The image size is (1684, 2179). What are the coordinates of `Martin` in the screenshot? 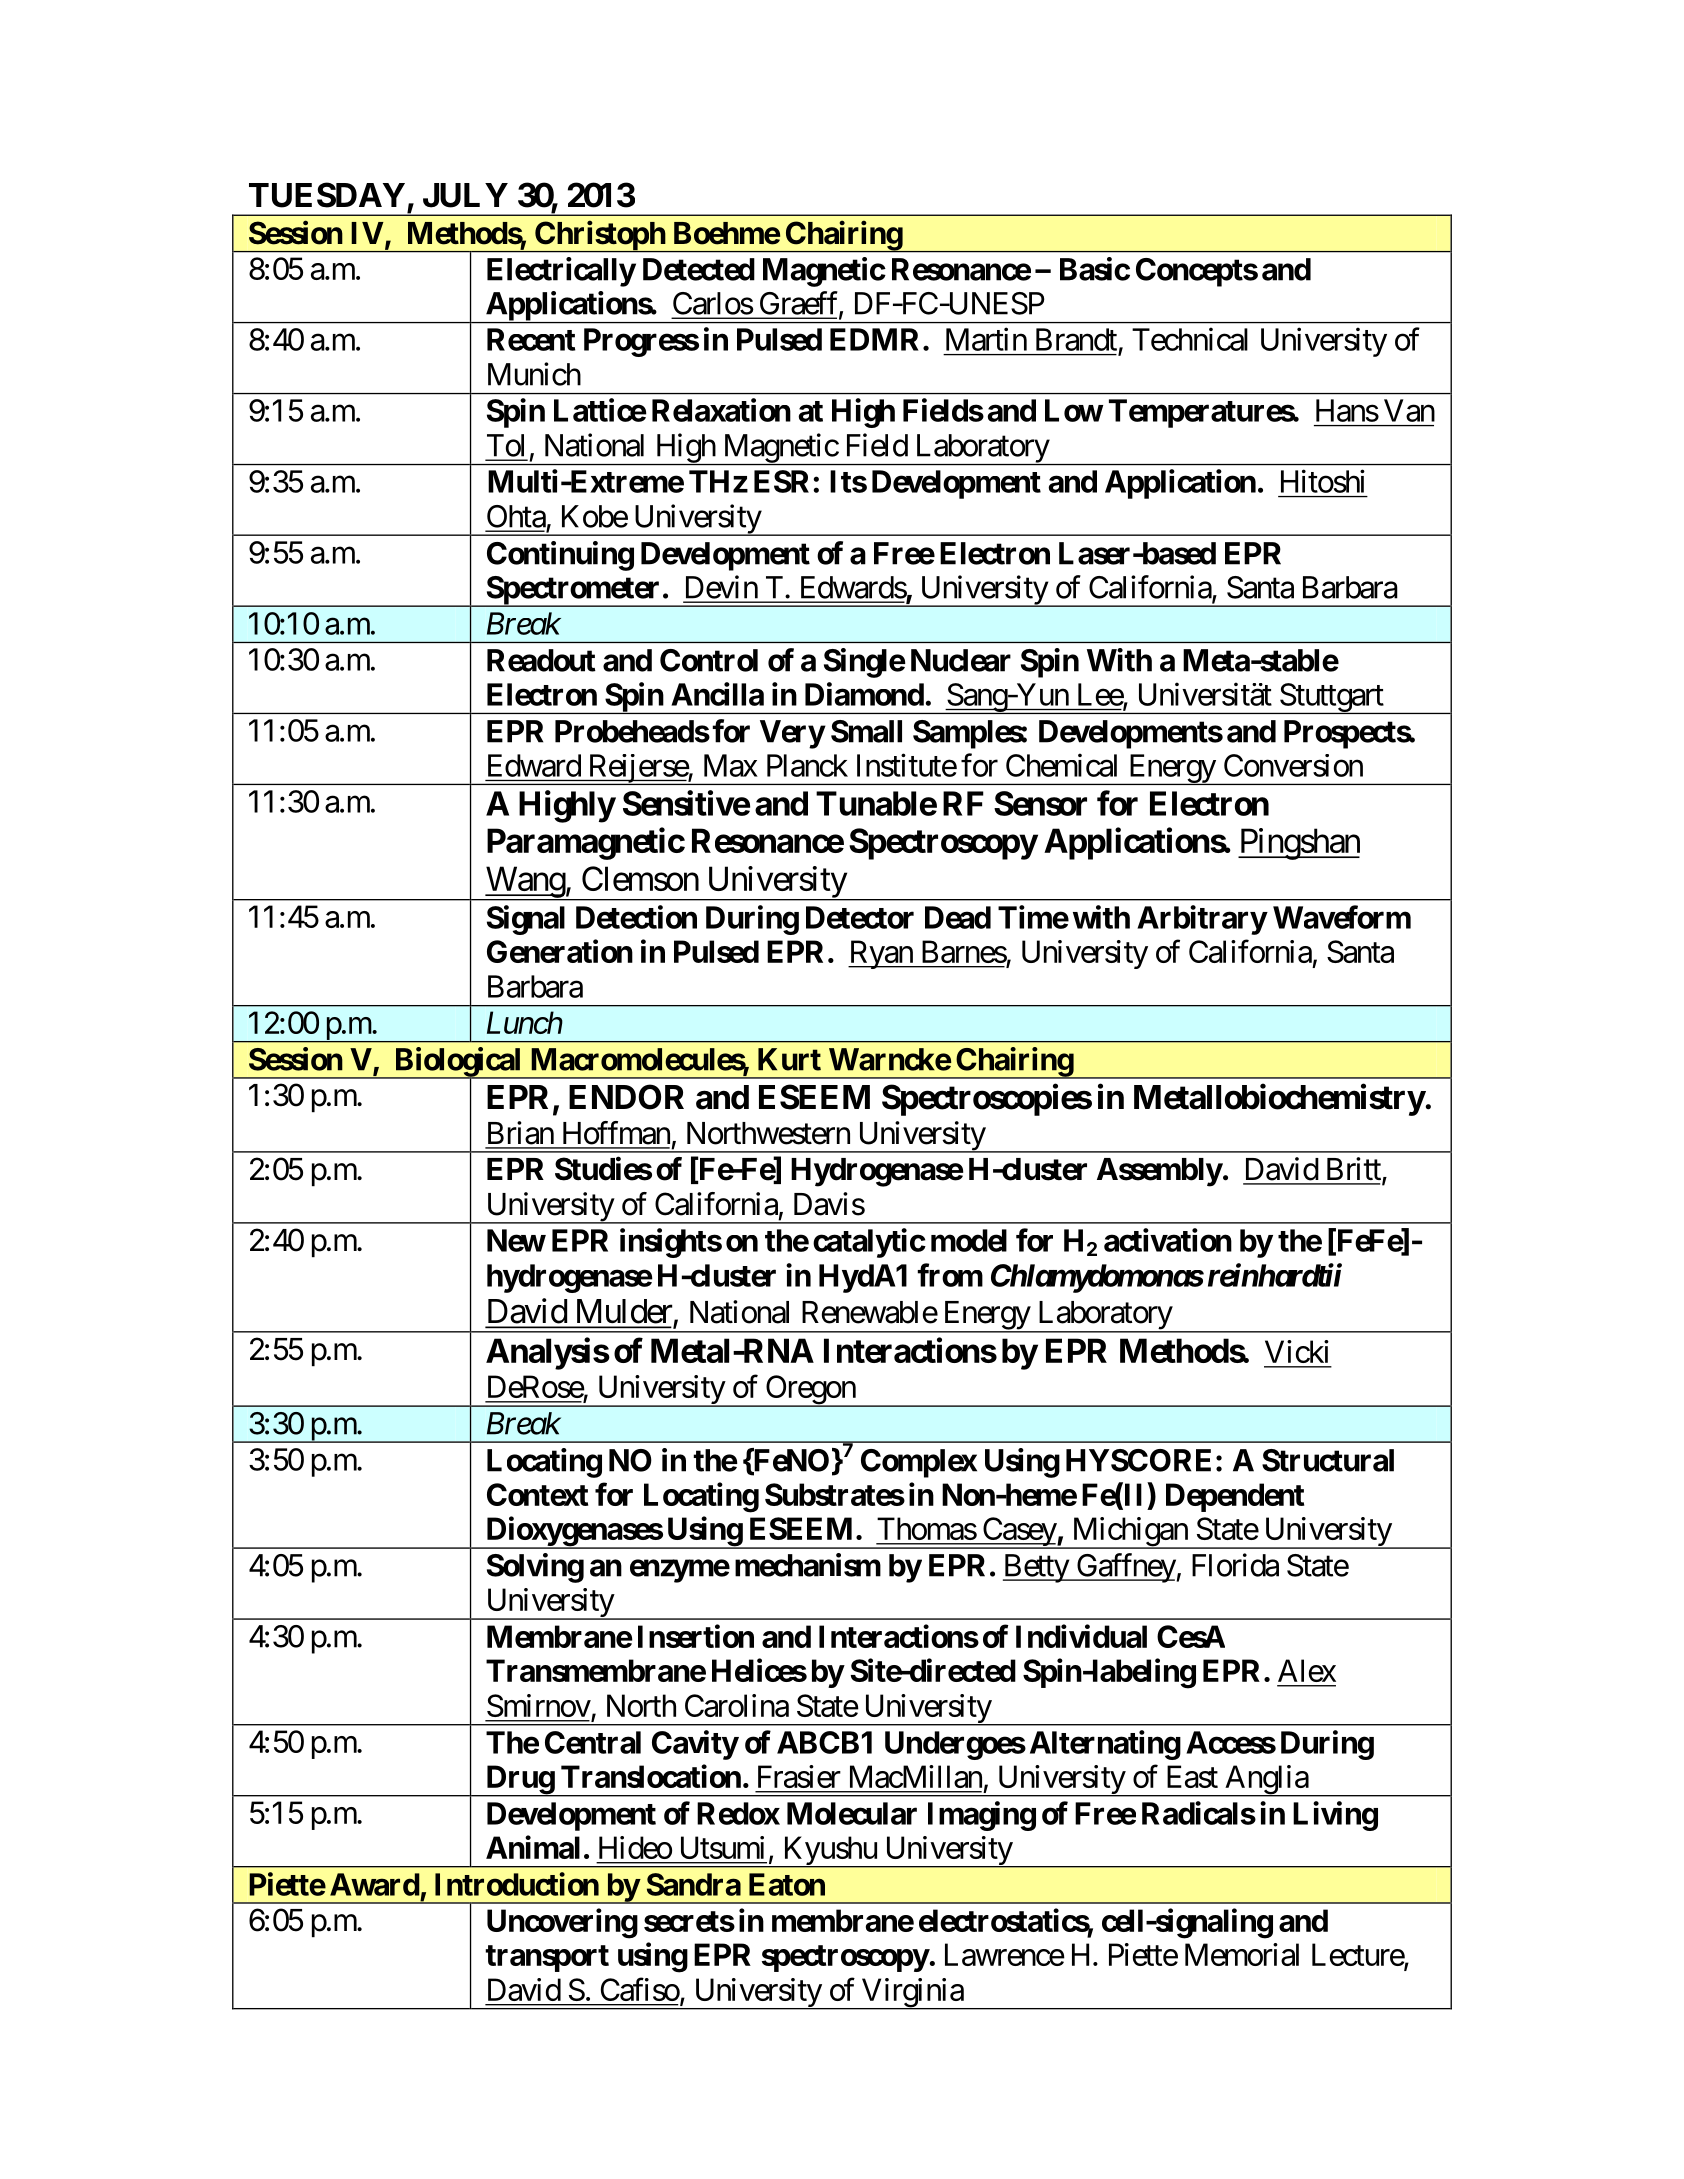 It's located at (986, 339).
